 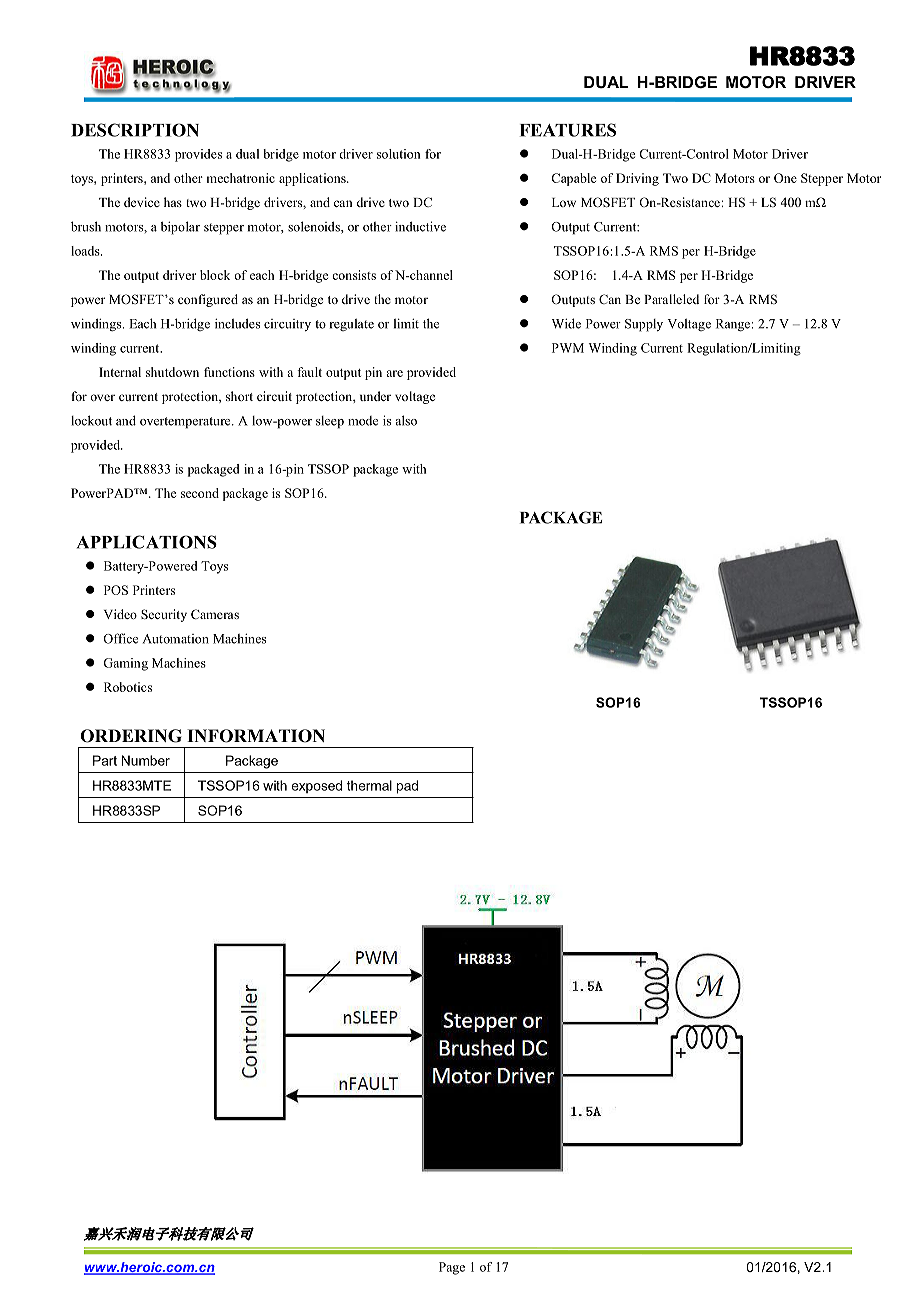 I want to click on exposed, so click(x=317, y=786).
